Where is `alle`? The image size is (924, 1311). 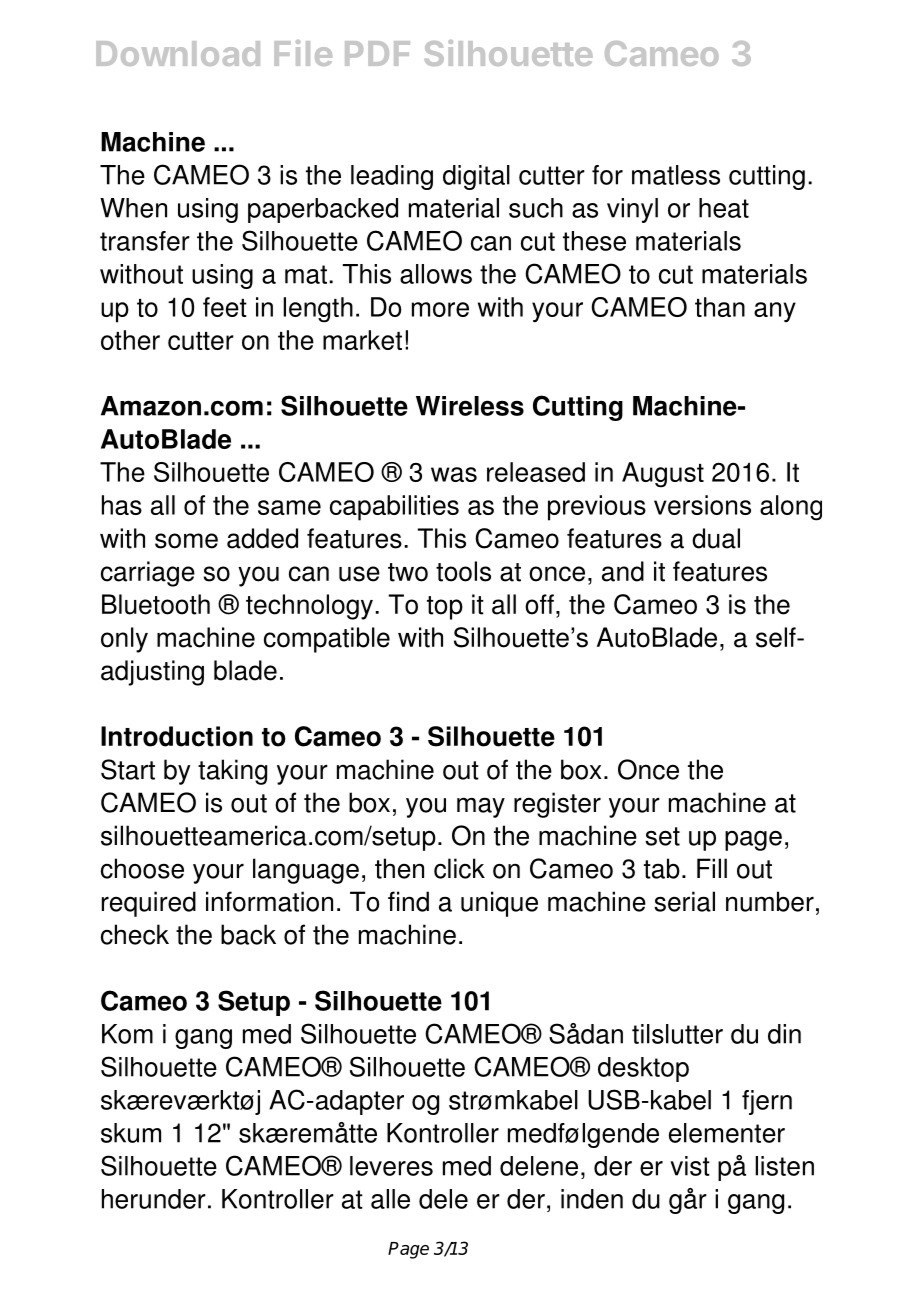
alle is located at coordinates (390, 1199).
